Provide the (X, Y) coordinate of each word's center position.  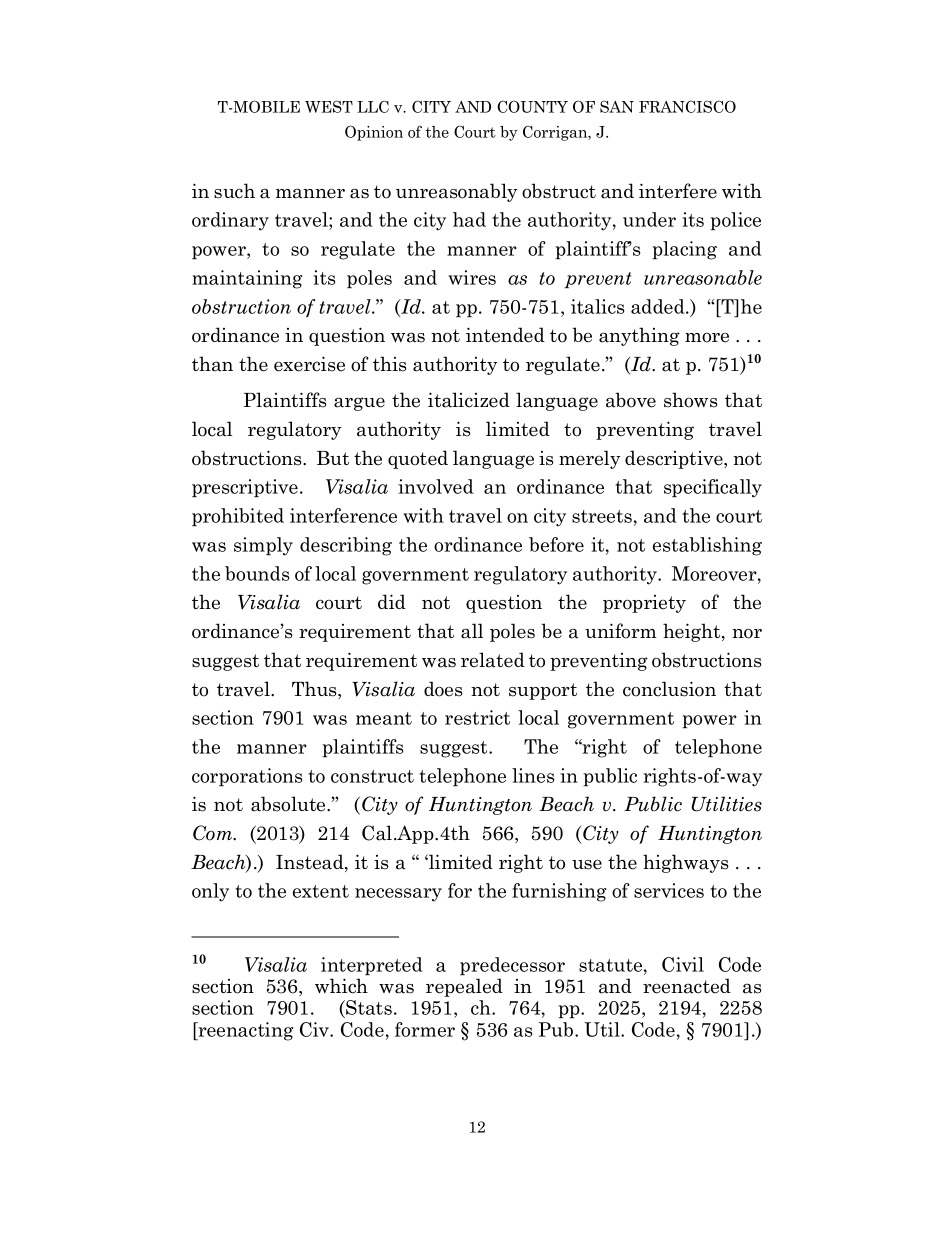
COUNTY (532, 106)
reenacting (245, 1031)
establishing (707, 546)
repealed (464, 987)
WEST (329, 106)
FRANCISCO (687, 106)
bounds (257, 573)
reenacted (687, 986)
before (556, 544)
